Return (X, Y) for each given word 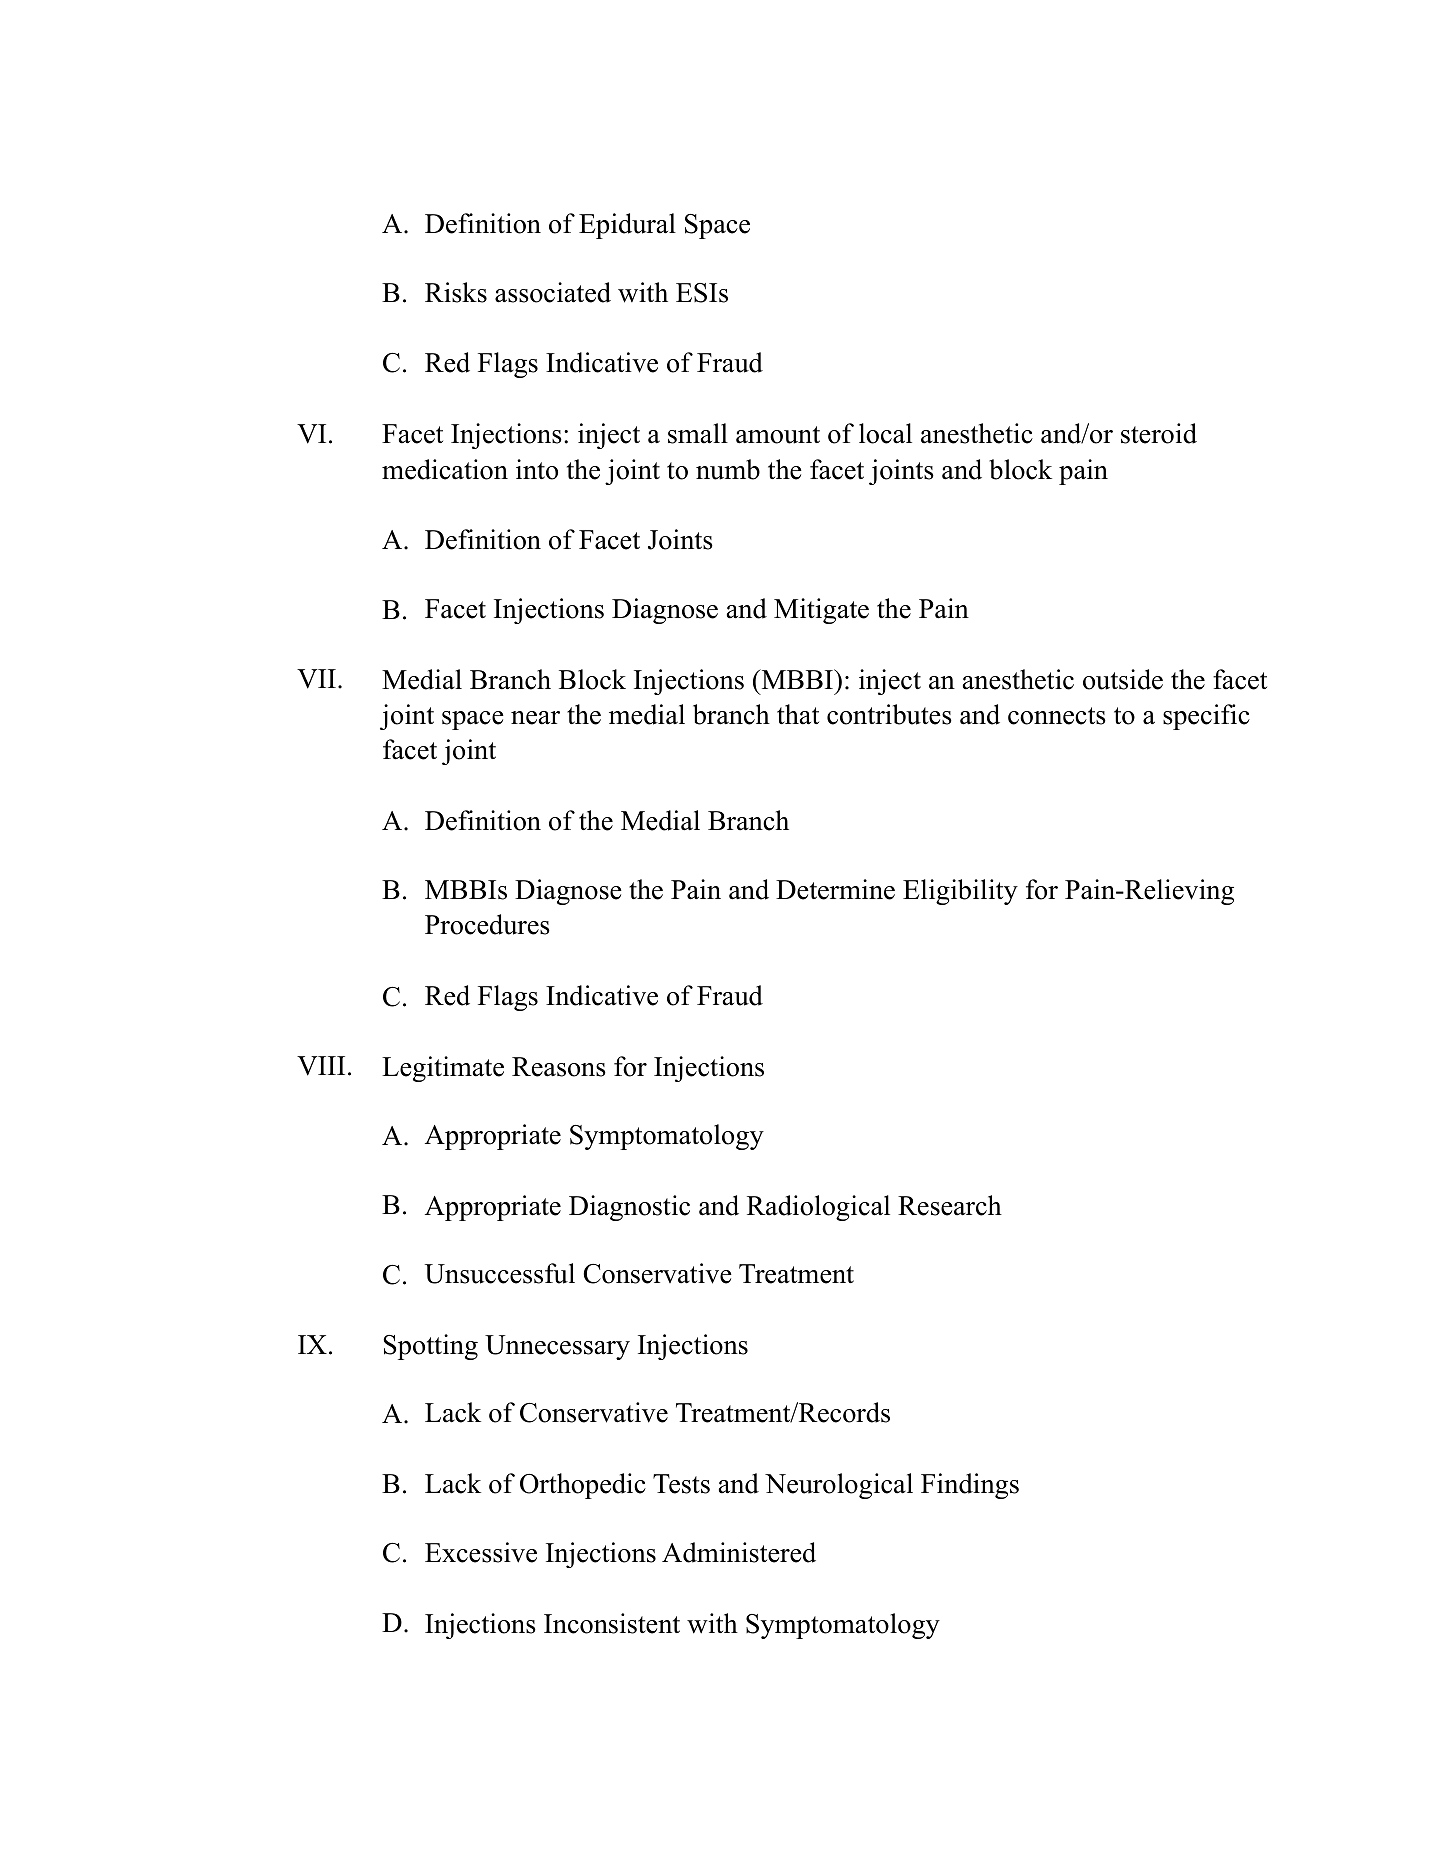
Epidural (627, 226)
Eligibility (960, 892)
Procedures (487, 924)
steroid (1159, 433)
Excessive (481, 1552)
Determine (835, 889)
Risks (456, 292)
